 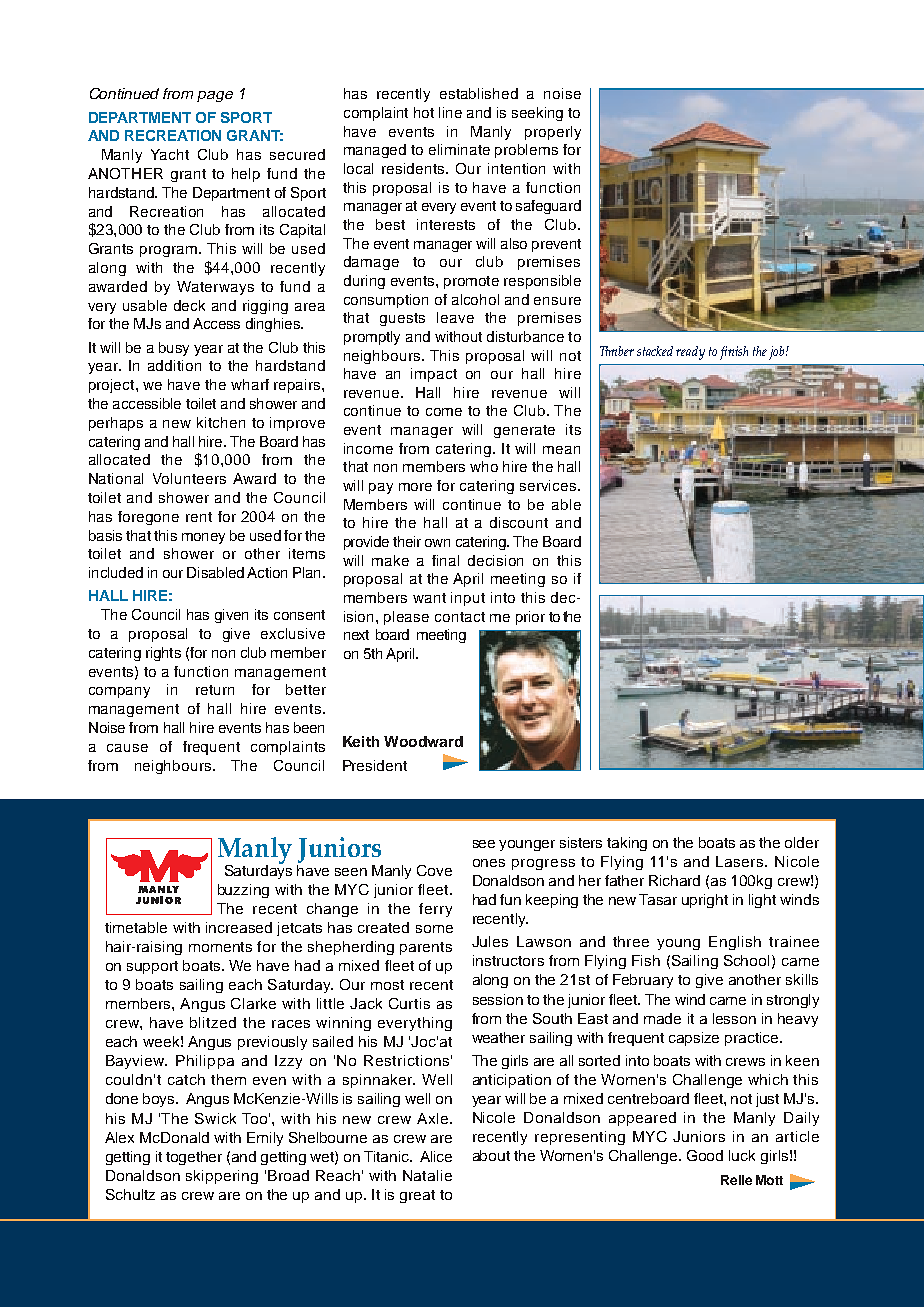 I want to click on line, so click(x=450, y=112).
